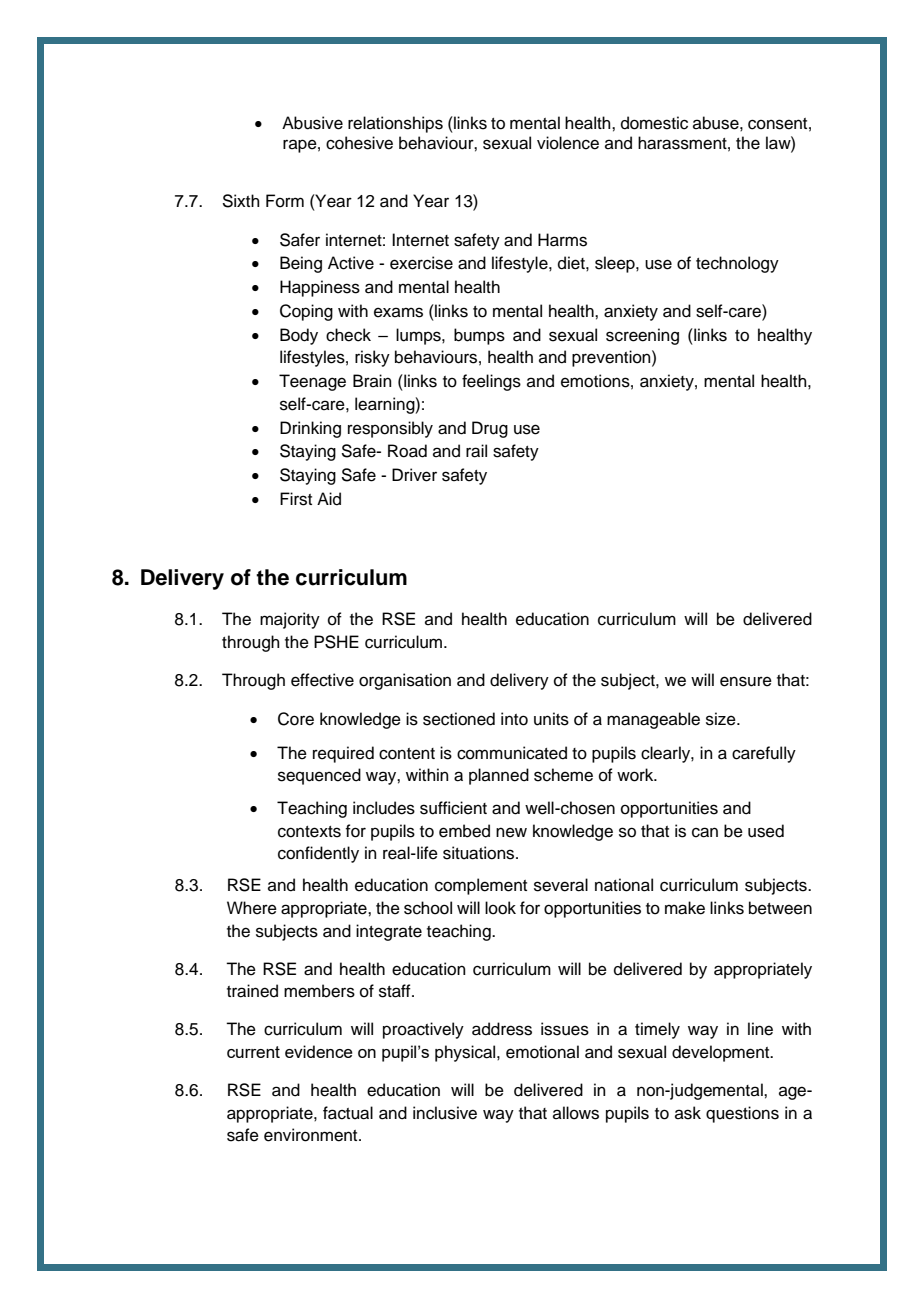 This page has height=1308, width=924. I want to click on Core, so click(296, 719).
